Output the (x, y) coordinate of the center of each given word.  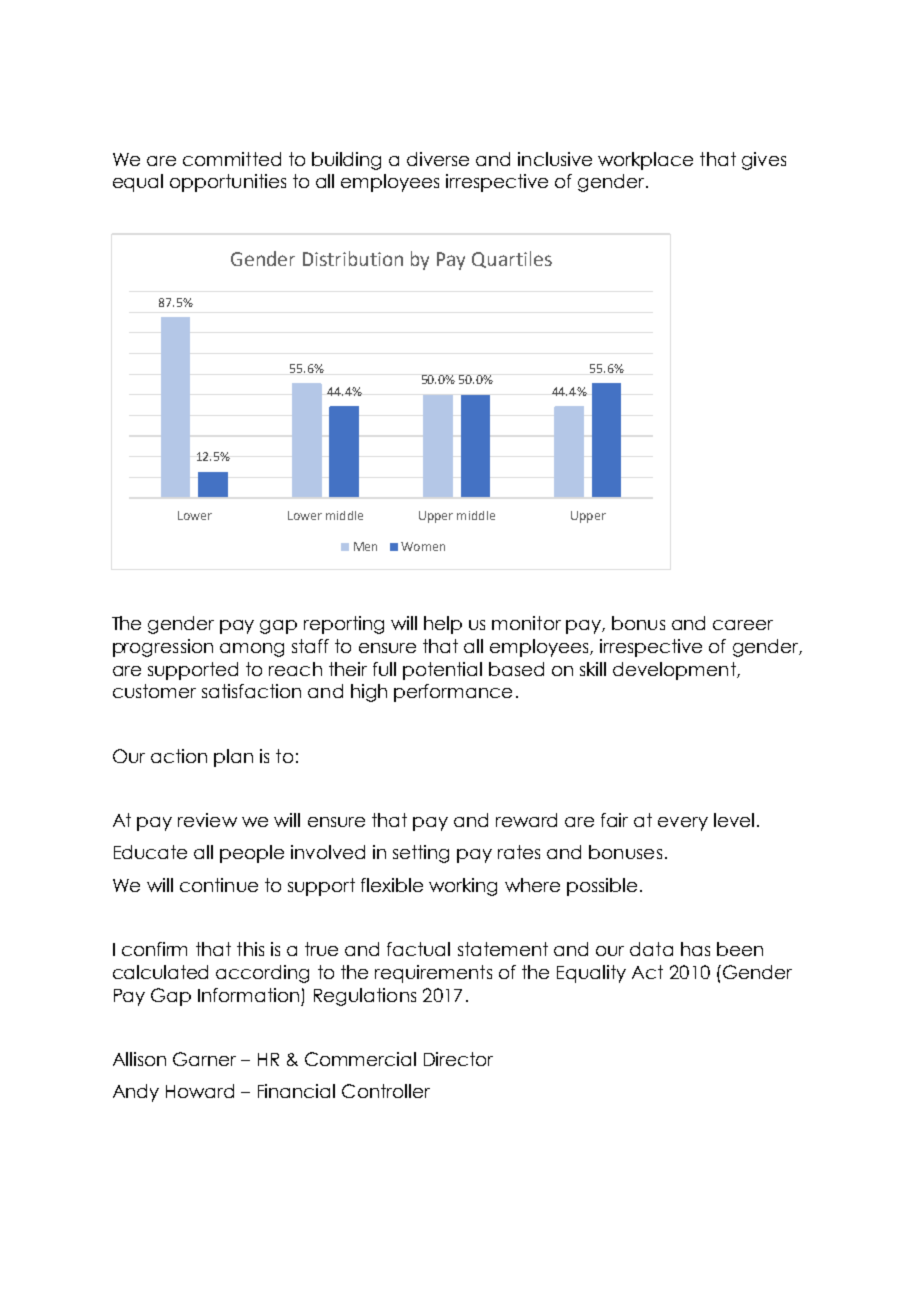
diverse (438, 159)
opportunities (228, 183)
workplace (645, 161)
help (443, 625)
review (207, 820)
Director (458, 1059)
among (252, 650)
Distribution (353, 258)
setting (421, 854)
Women (423, 546)
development (675, 671)
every (683, 824)
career (743, 625)
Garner (204, 1059)
